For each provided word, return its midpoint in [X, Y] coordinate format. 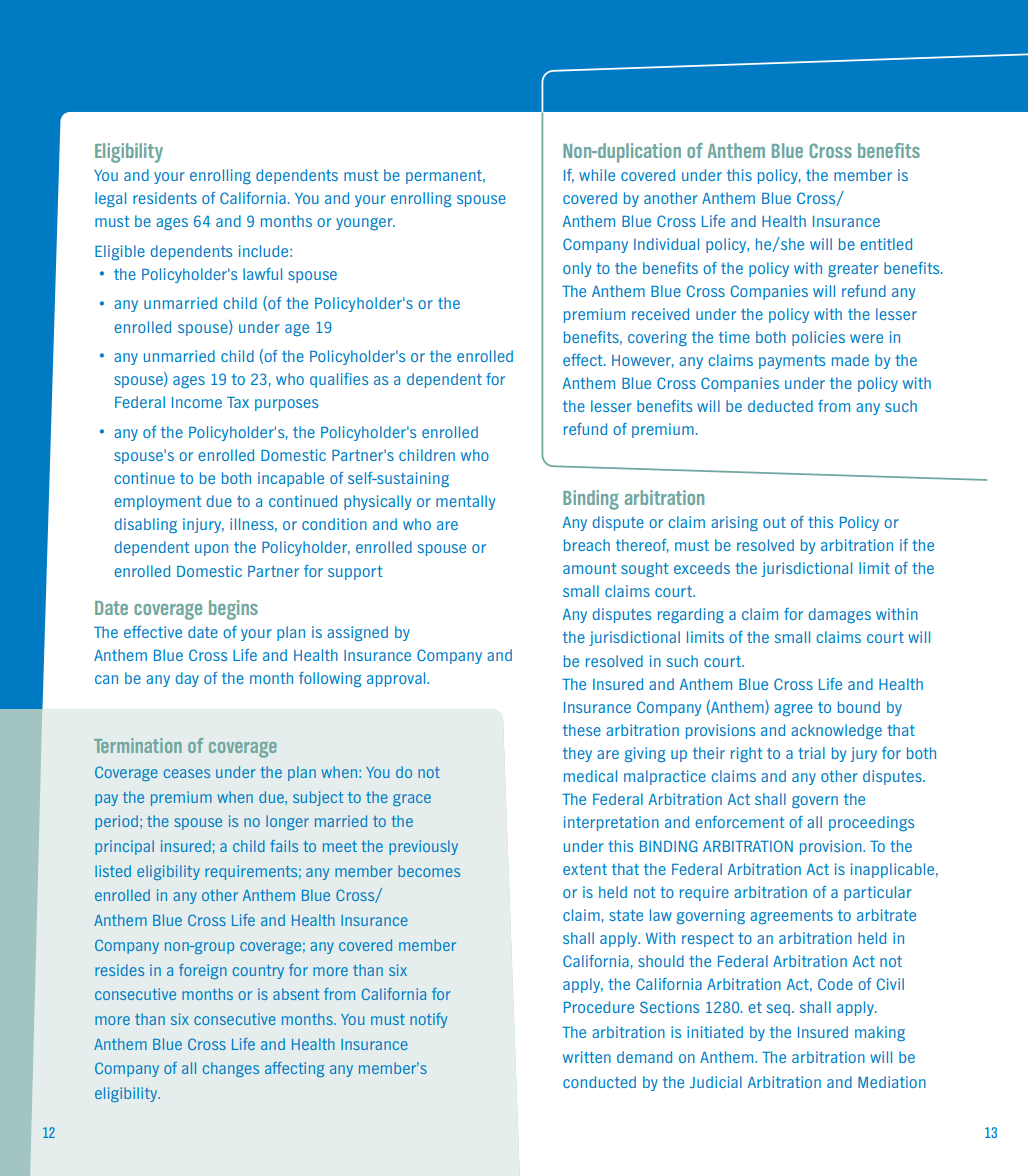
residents [165, 198]
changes [231, 1069]
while [597, 175]
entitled [886, 244]
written [587, 1057]
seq [778, 1010]
